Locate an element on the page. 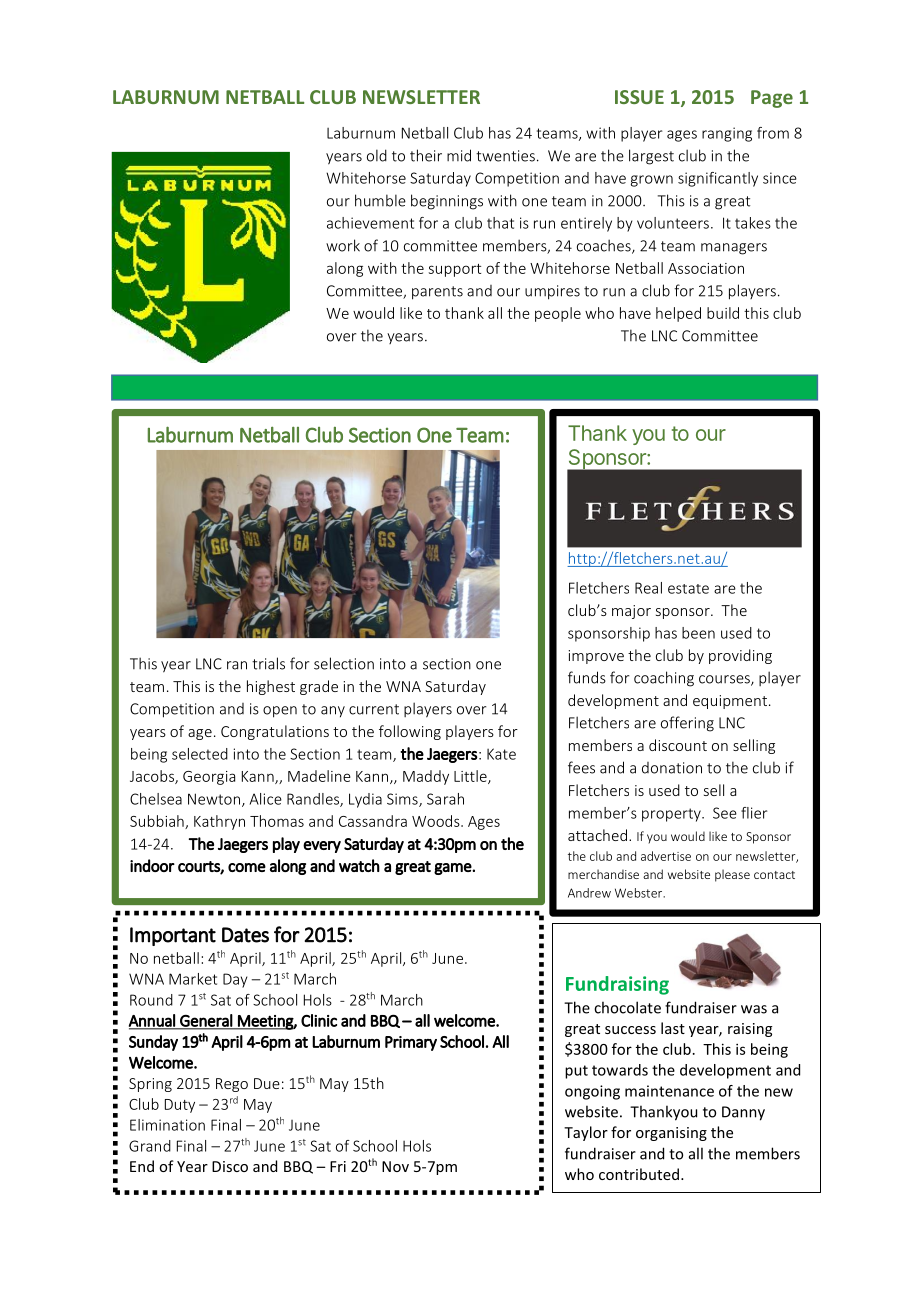 Image resolution: width=924 pixels, height=1307 pixels. old is located at coordinates (377, 155).
